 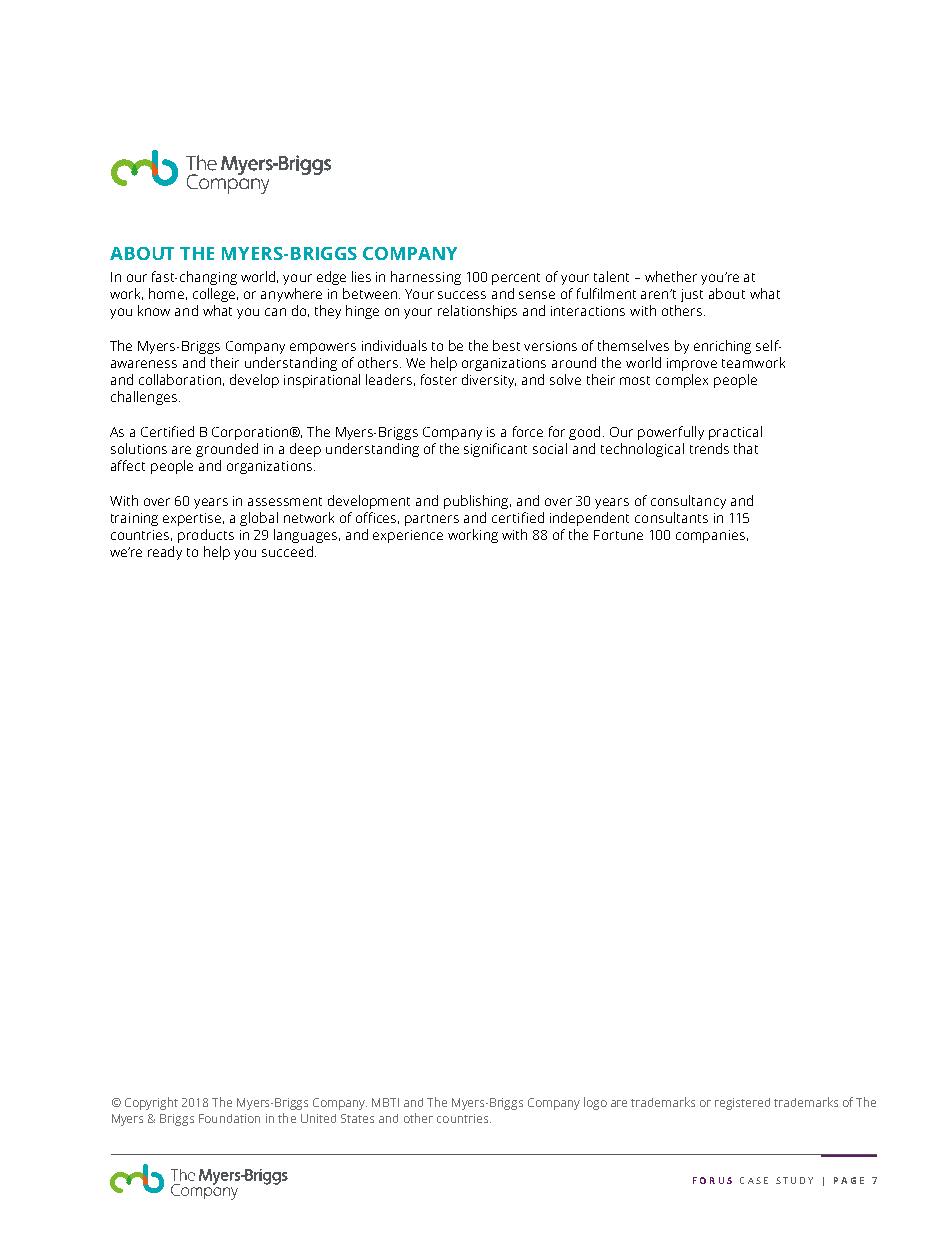 What do you see at coordinates (154, 310) in the document?
I see `know` at bounding box center [154, 310].
